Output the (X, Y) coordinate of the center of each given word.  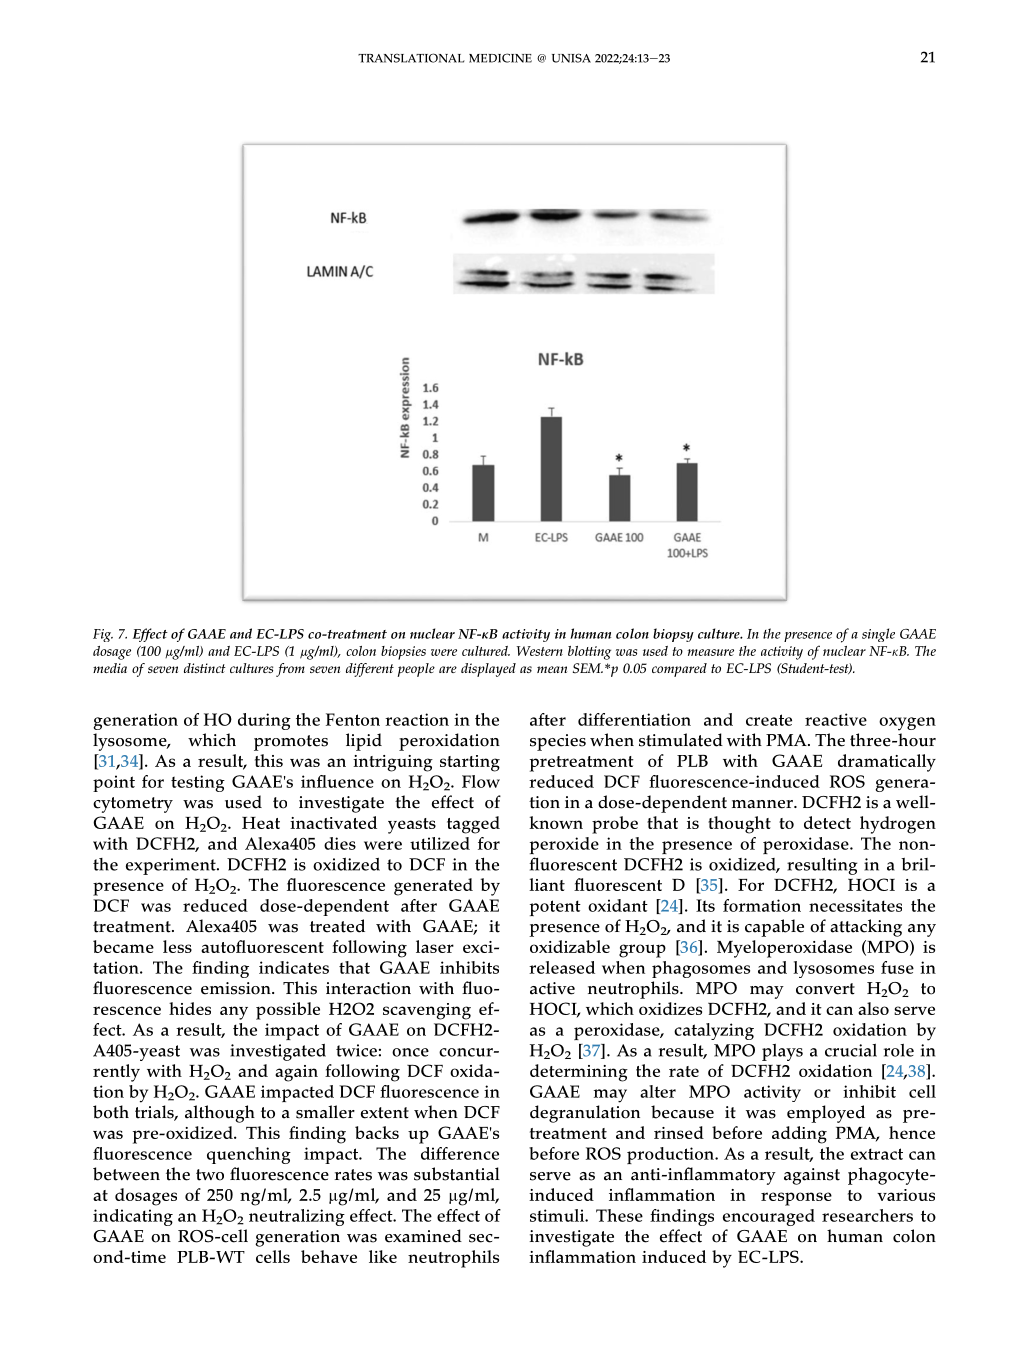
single (878, 635)
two (210, 1175)
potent (555, 908)
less (177, 946)
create (769, 720)
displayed (488, 670)
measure (711, 652)
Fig (103, 635)
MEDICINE (500, 58)
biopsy (673, 635)
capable (774, 928)
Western (540, 651)
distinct (205, 668)
